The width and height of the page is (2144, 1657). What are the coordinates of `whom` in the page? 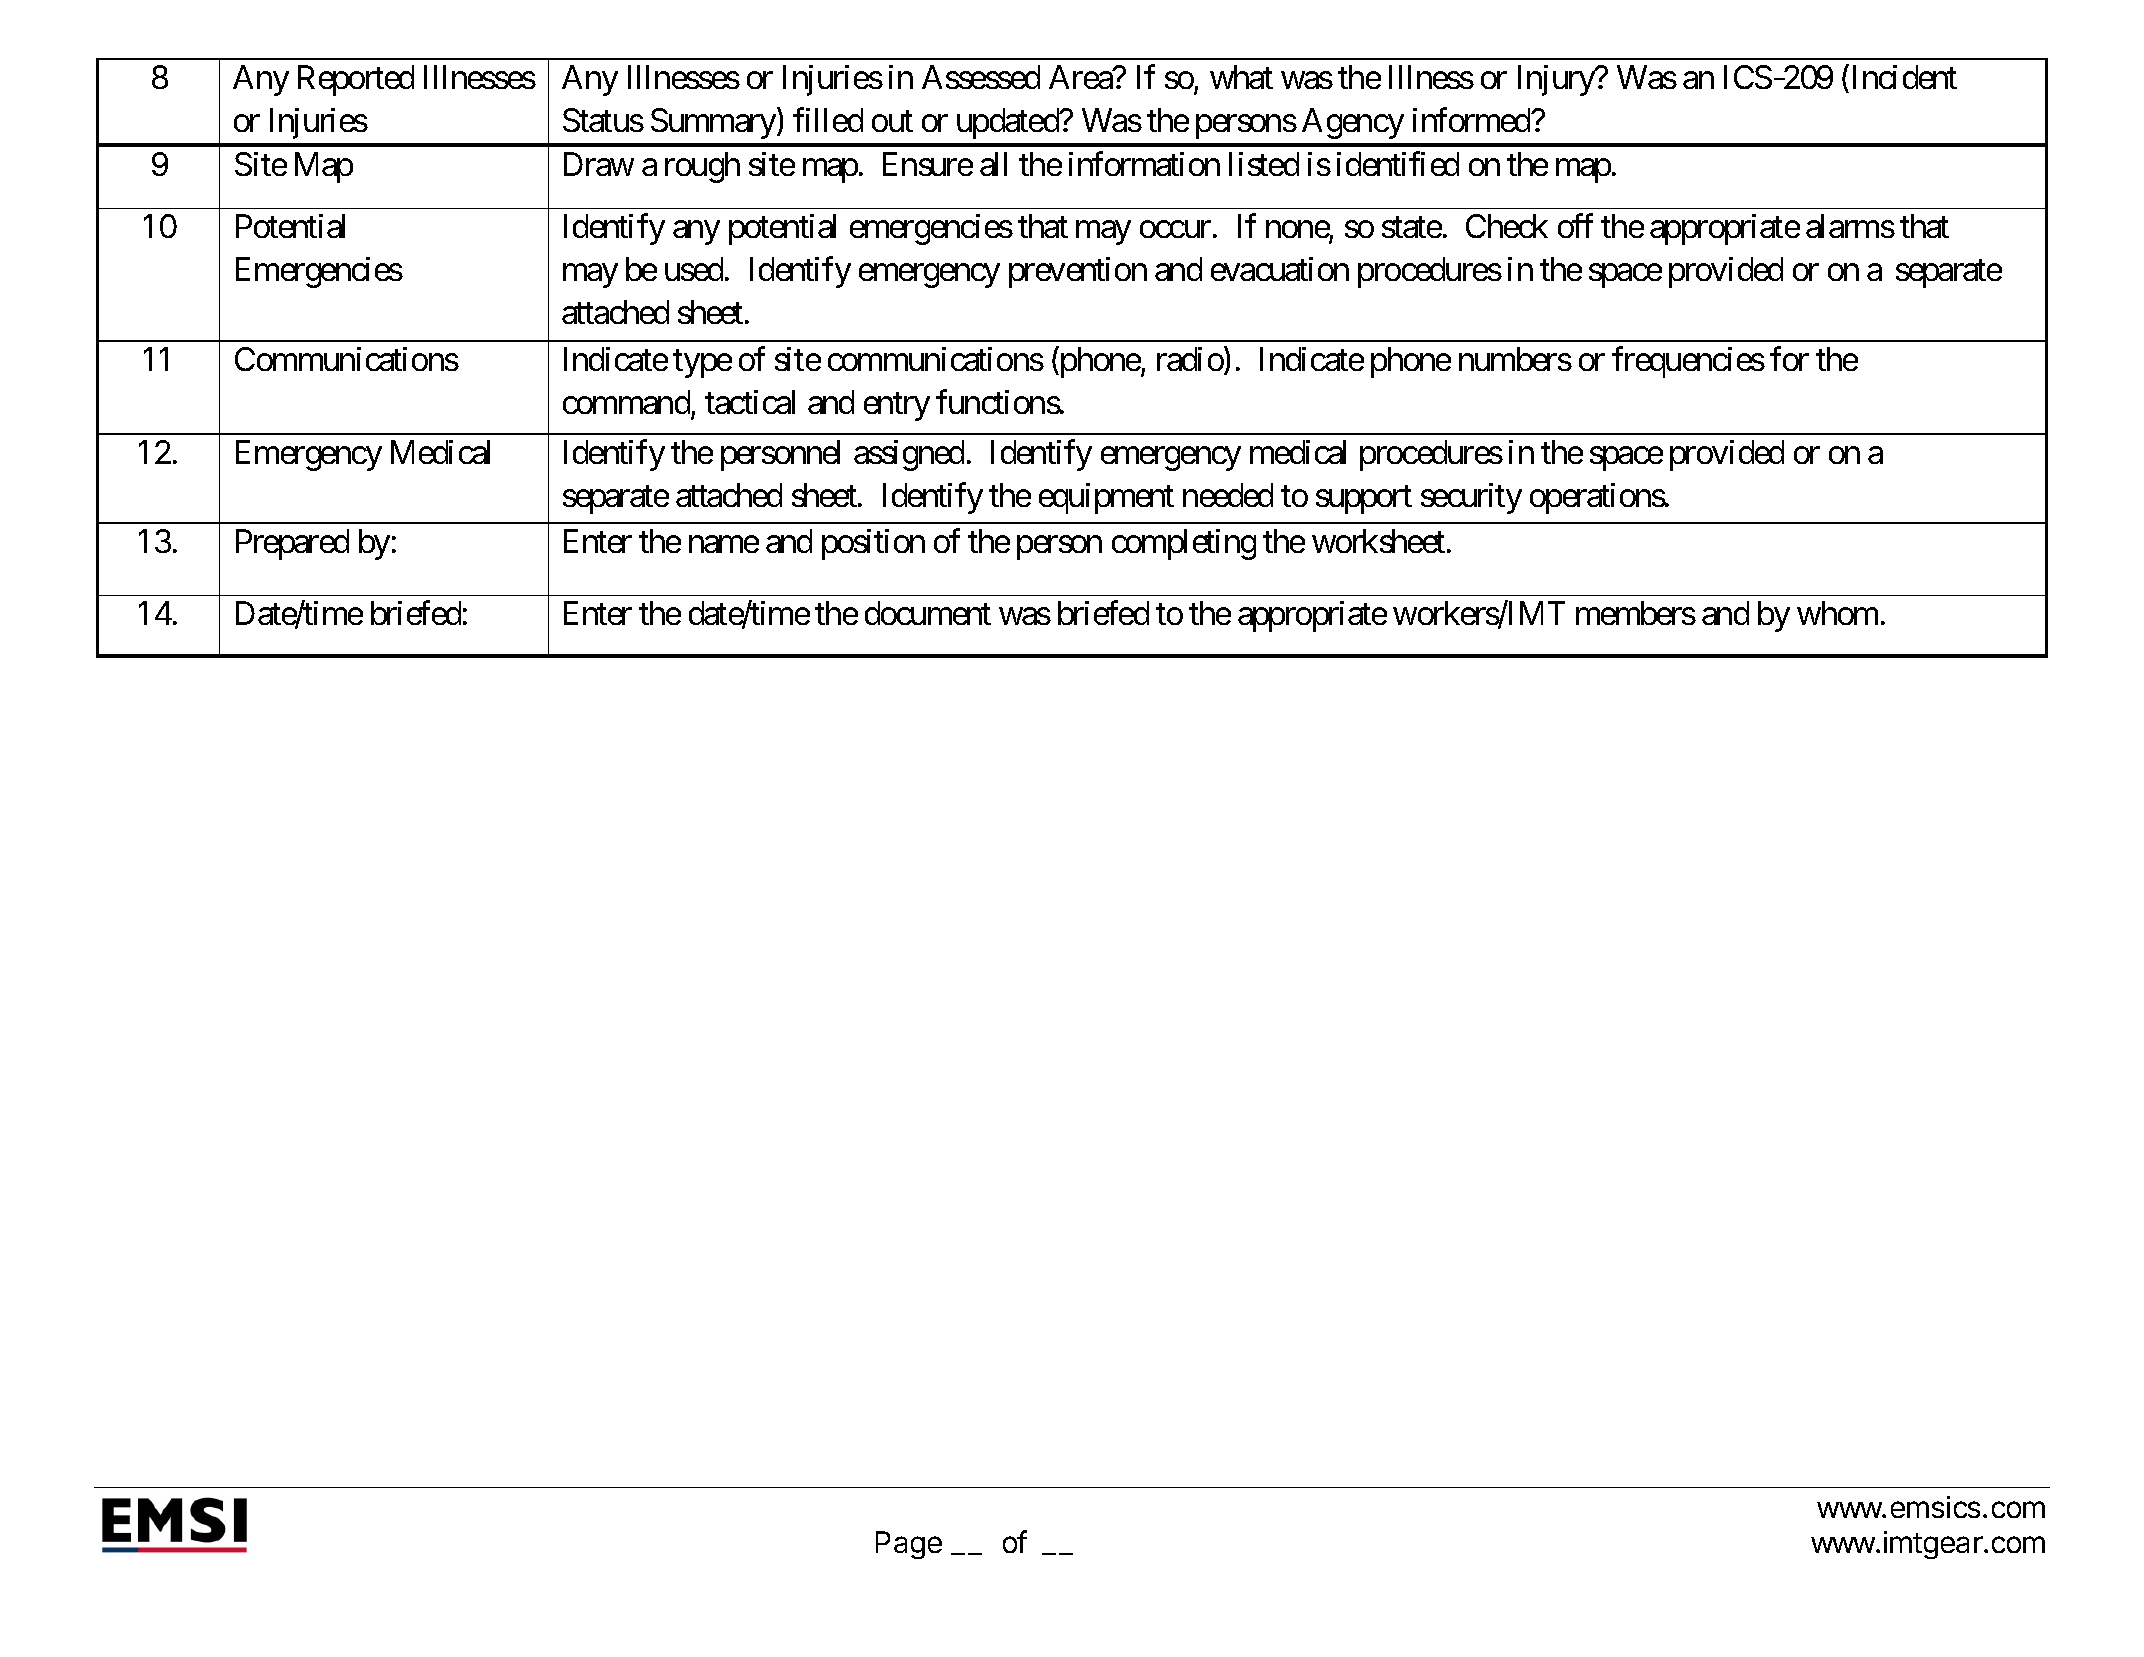 It's located at (1837, 613).
